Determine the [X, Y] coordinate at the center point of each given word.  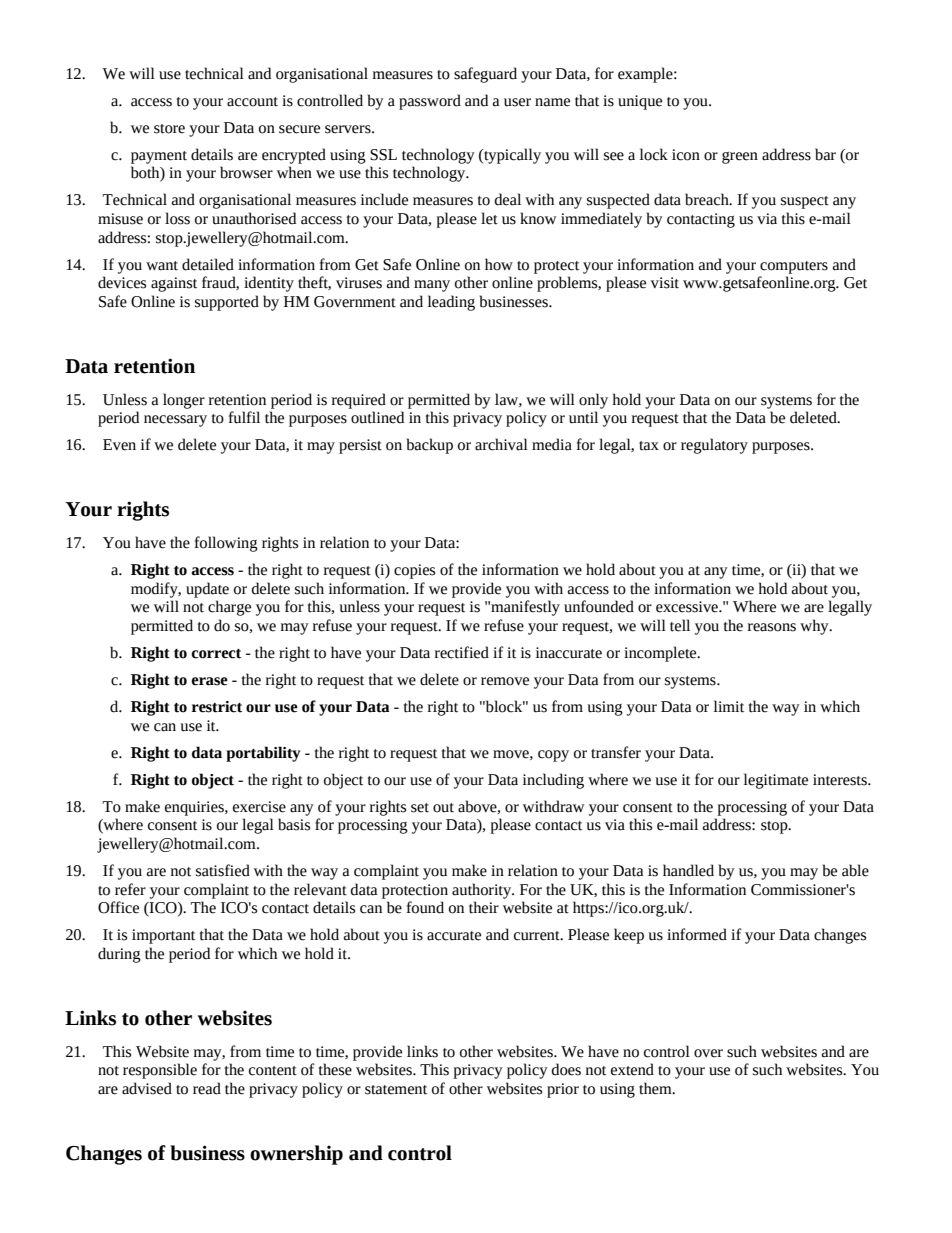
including [553, 781]
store [169, 129]
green [740, 158]
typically [511, 156]
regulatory [714, 446]
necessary [175, 421]
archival [501, 444]
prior [563, 1090]
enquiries [195, 808]
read [207, 1088]
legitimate [776, 781]
